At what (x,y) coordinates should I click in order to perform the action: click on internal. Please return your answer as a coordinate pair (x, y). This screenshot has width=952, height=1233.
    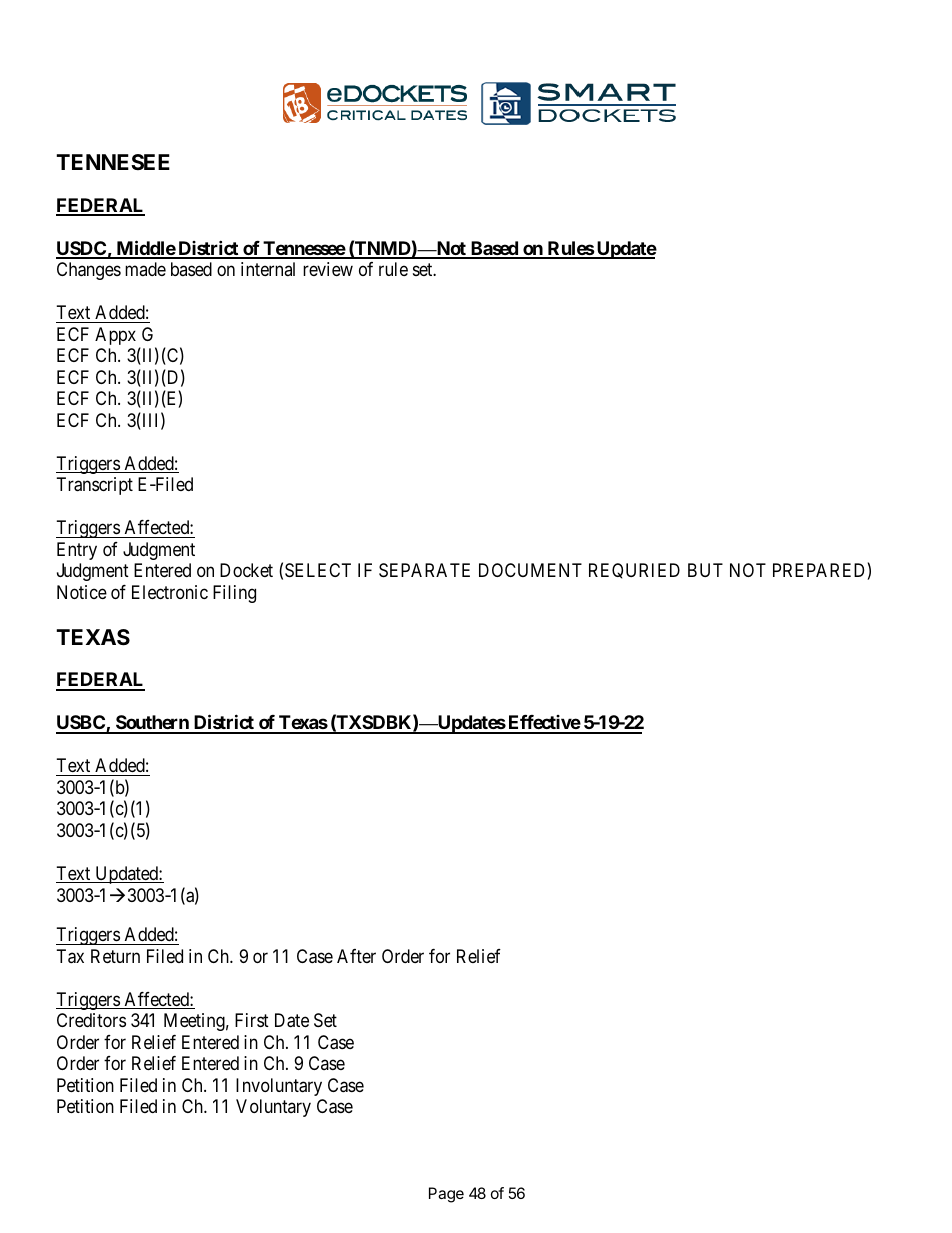
    Looking at the image, I should click on (268, 269).
